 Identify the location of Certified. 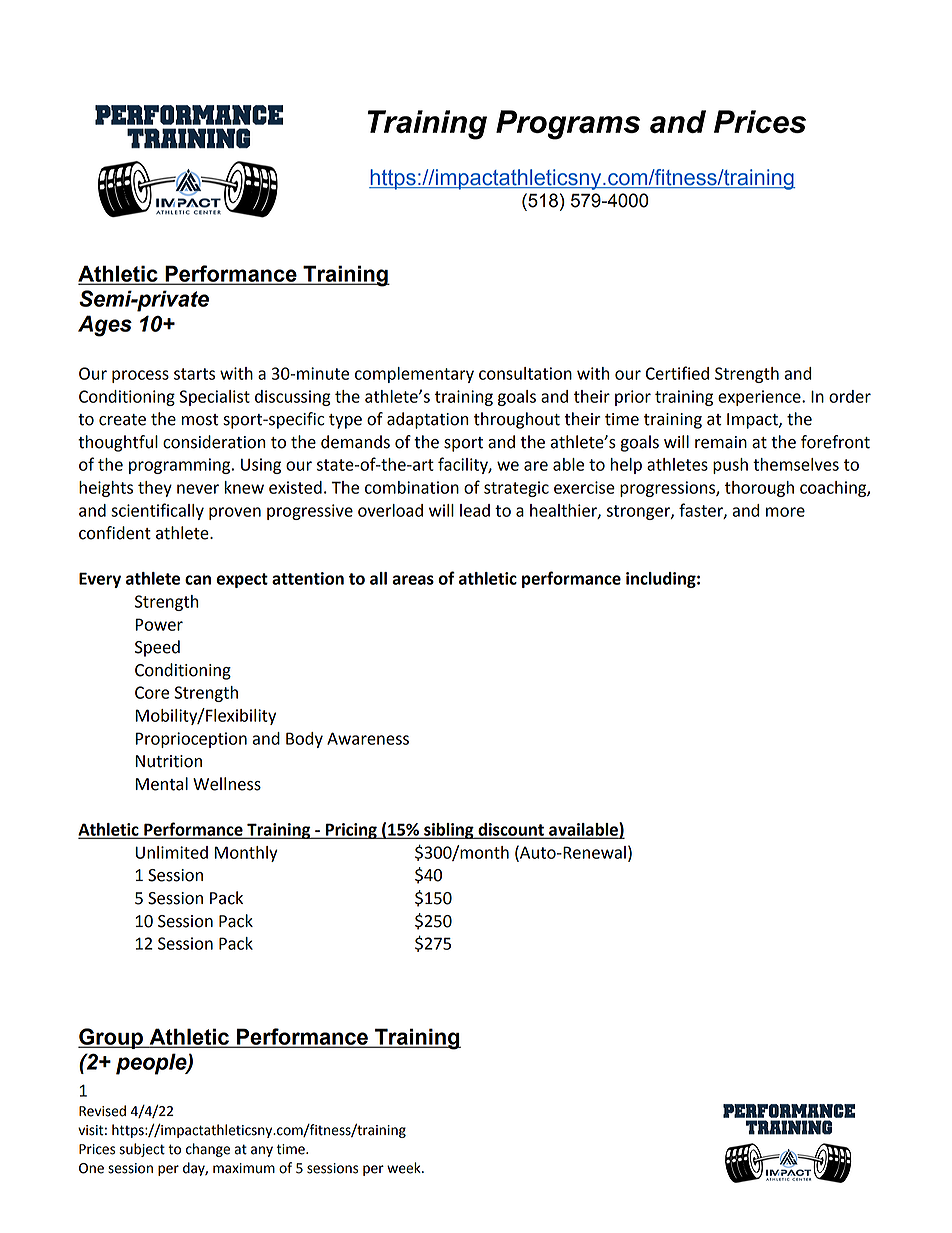
(677, 373).
